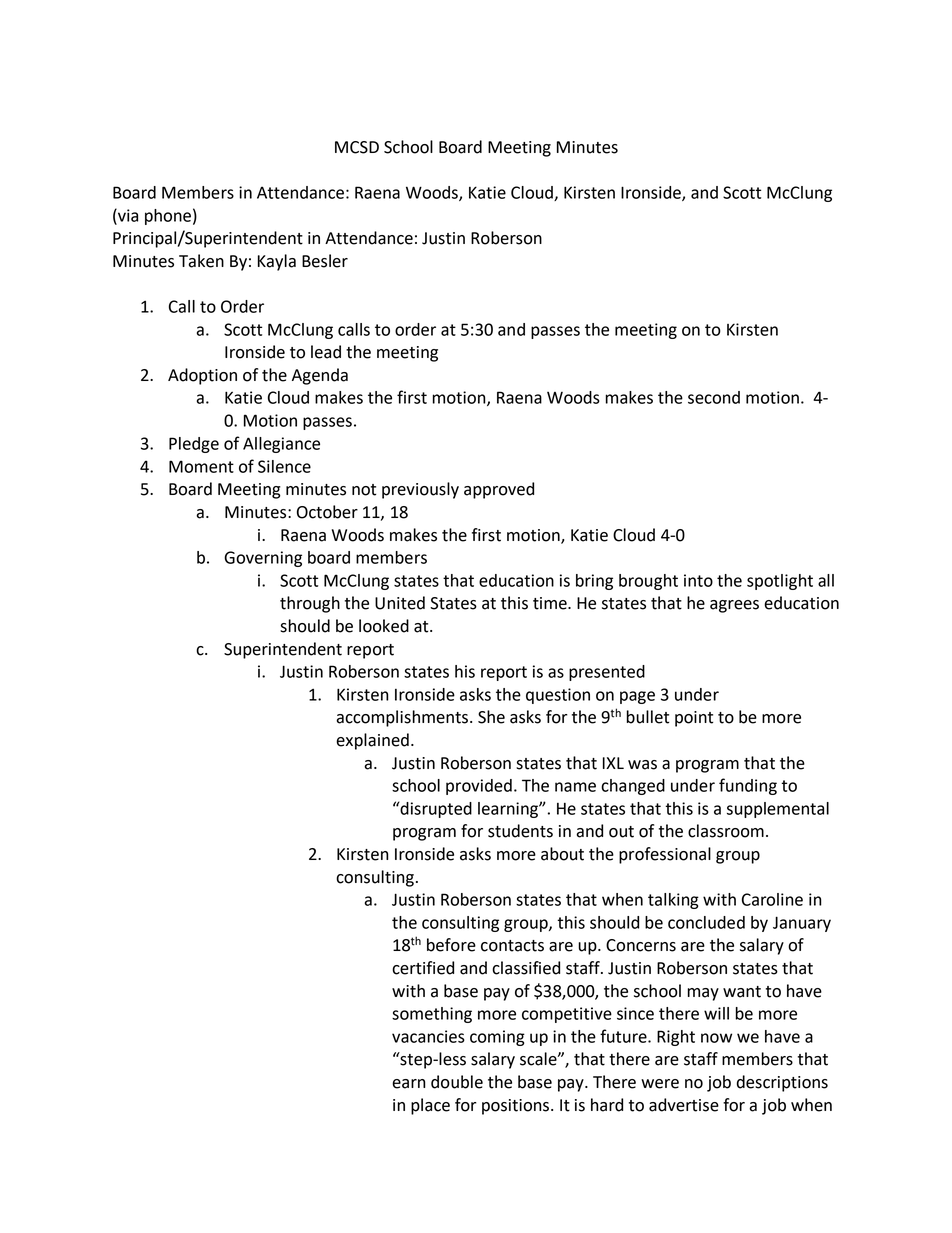 The height and width of the screenshot is (1233, 952). What do you see at coordinates (326, 352) in the screenshot?
I see `lead` at bounding box center [326, 352].
